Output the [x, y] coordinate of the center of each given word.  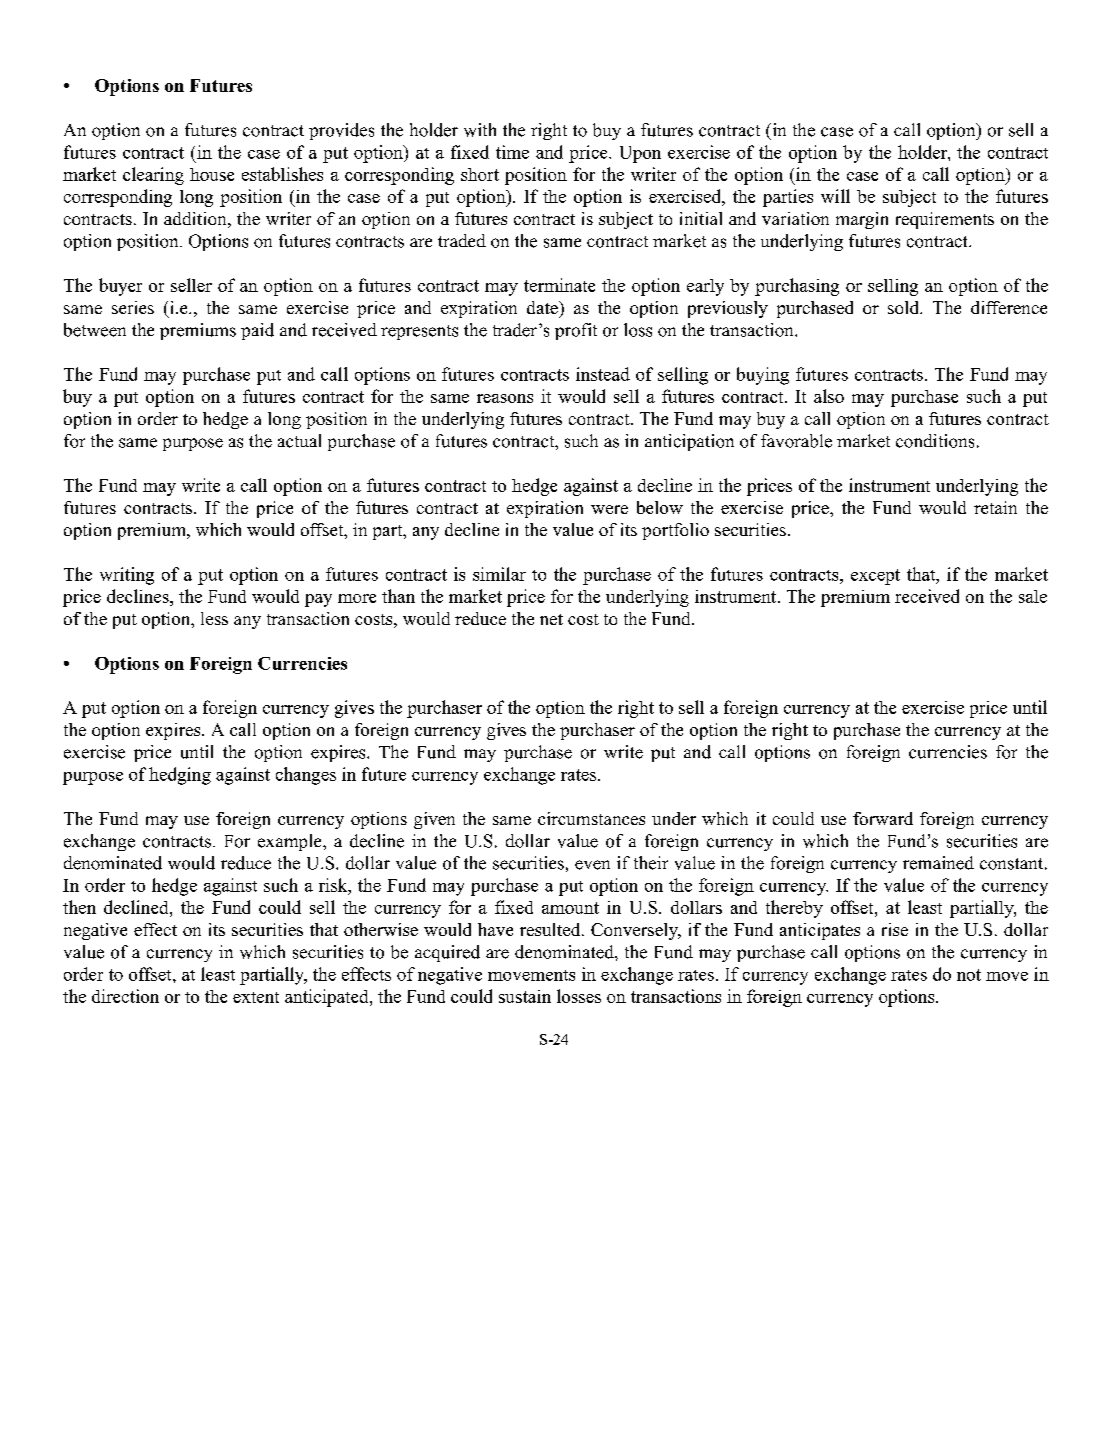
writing [127, 576]
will [835, 196]
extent [256, 997]
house [212, 174]
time [512, 152]
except [875, 577]
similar [499, 574]
